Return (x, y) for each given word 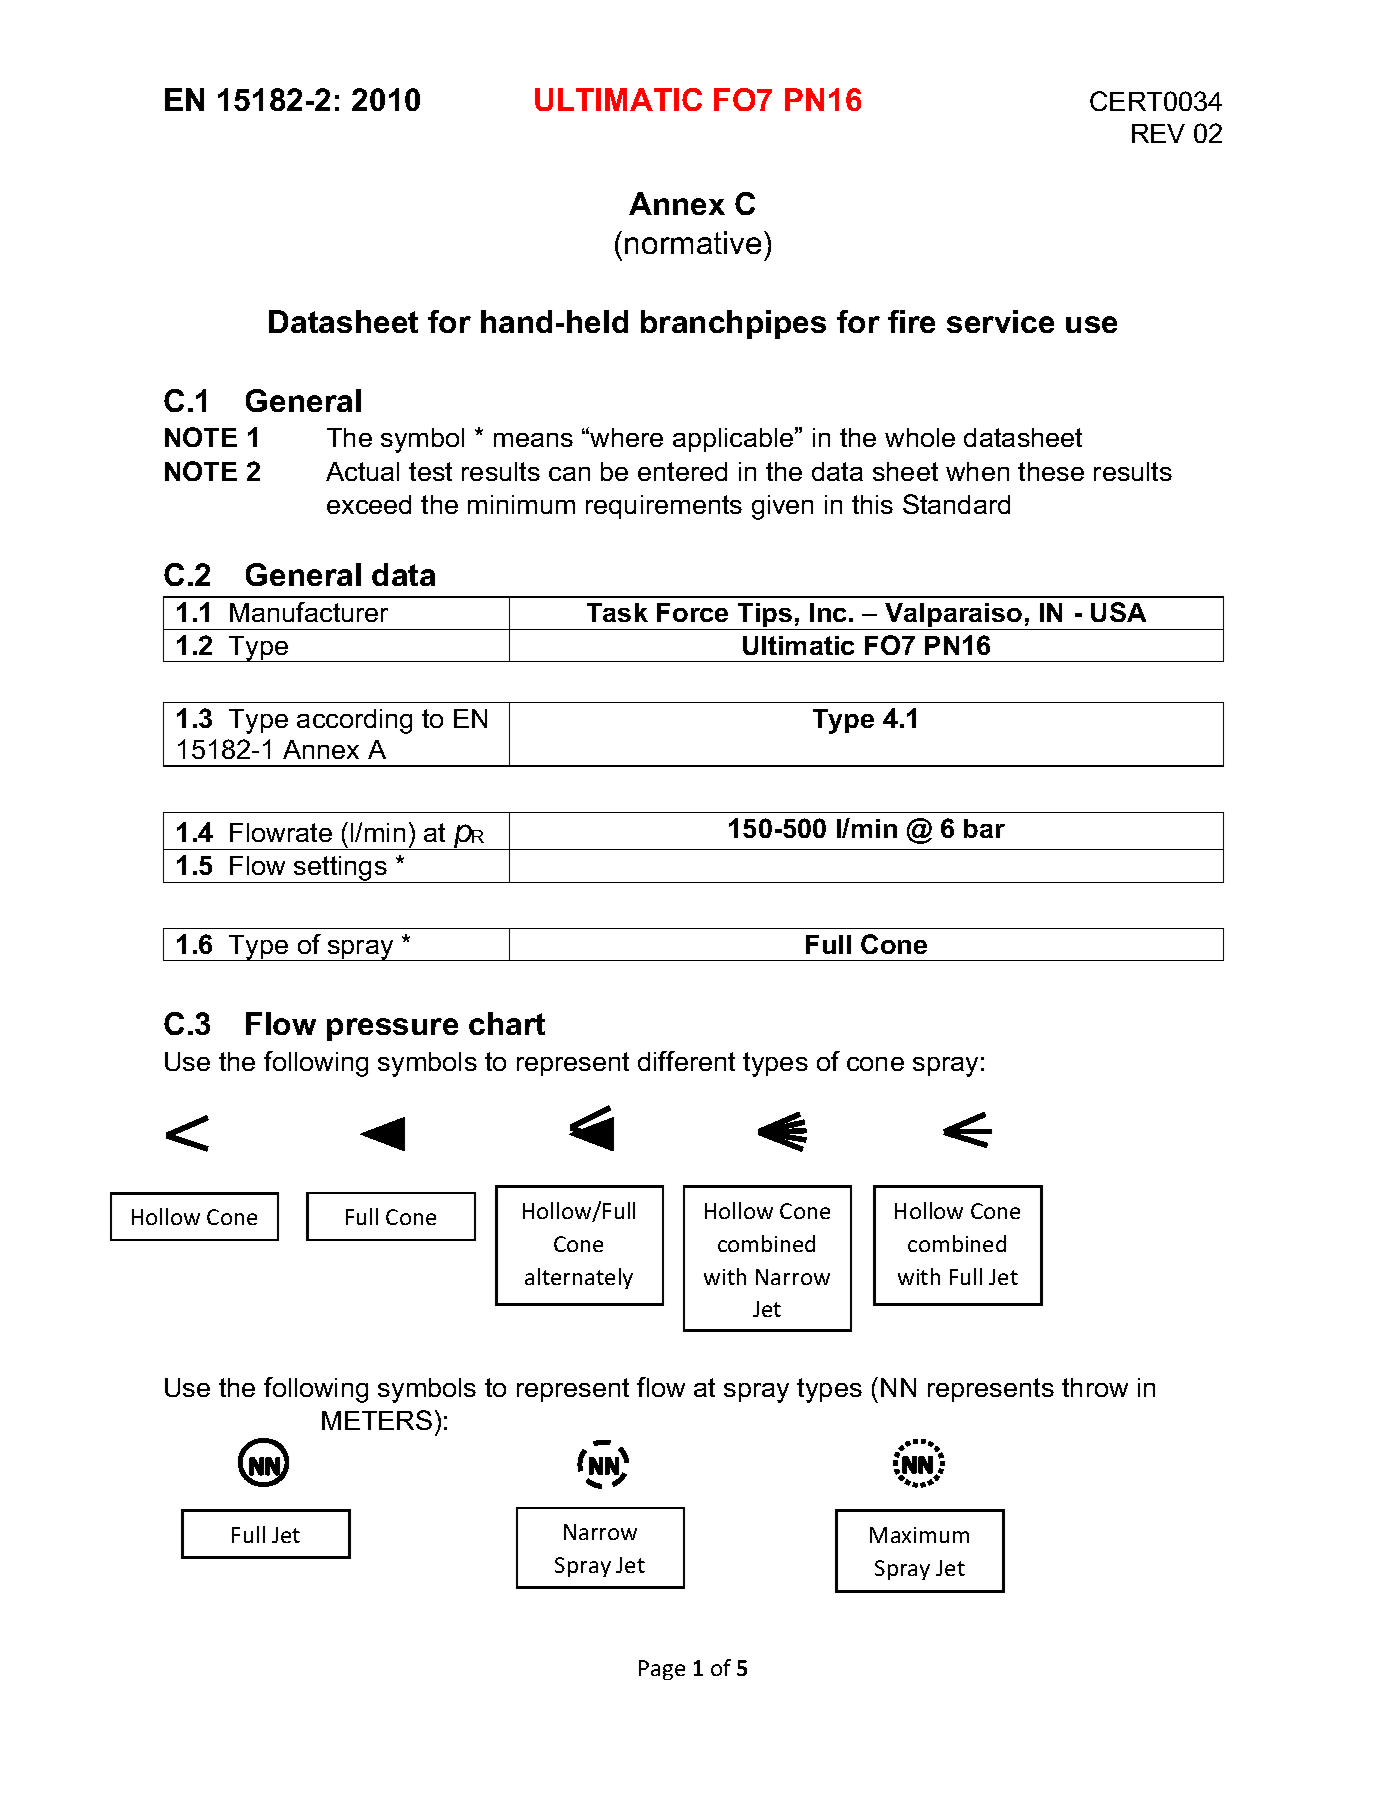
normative (693, 242)
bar (984, 828)
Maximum (919, 1535)
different (686, 1061)
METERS (377, 1420)
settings (340, 869)
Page (662, 1670)
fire (911, 321)
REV (1158, 133)
